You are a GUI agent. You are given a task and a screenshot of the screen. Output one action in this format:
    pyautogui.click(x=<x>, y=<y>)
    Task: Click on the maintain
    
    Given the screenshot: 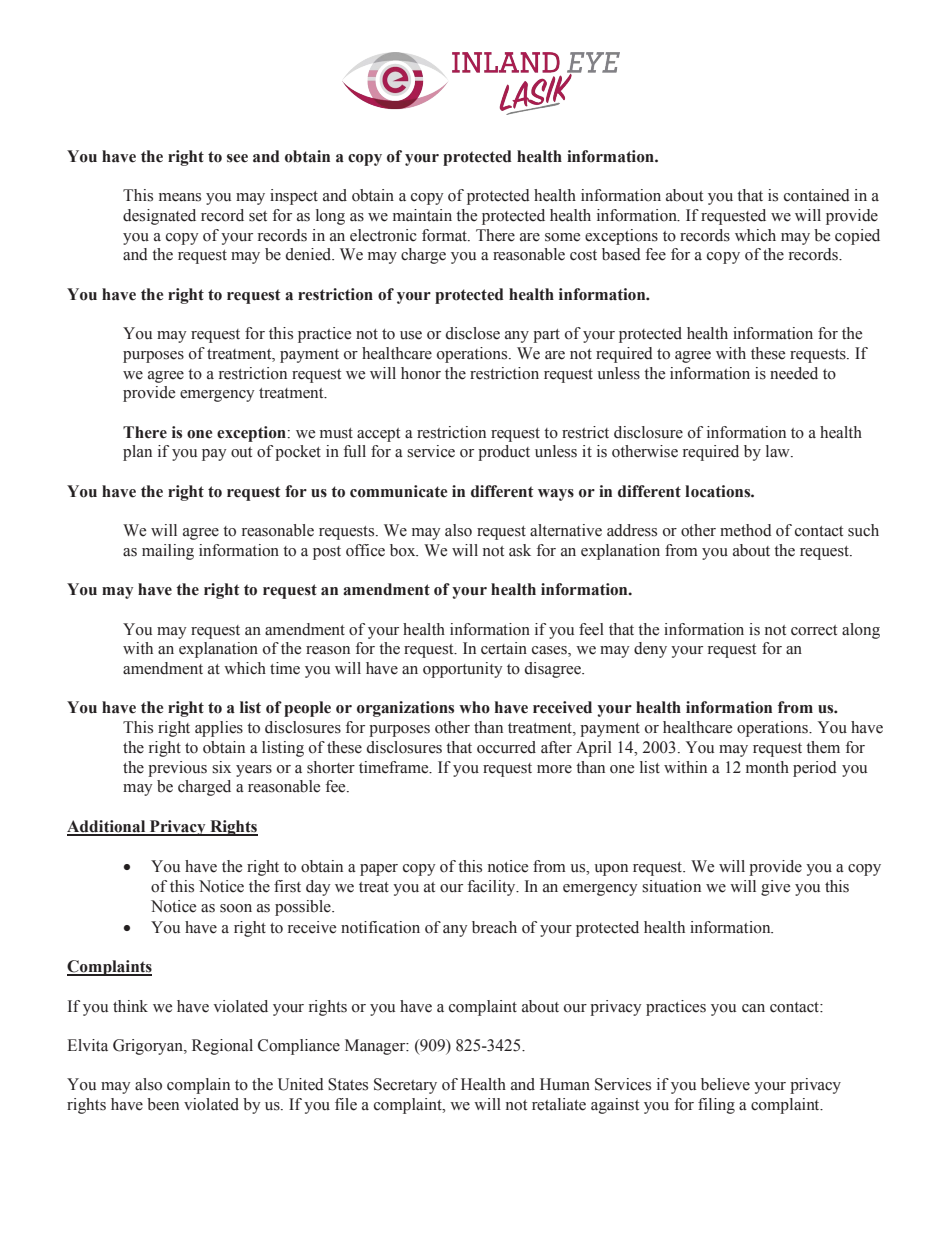 What is the action you would take?
    pyautogui.click(x=422, y=215)
